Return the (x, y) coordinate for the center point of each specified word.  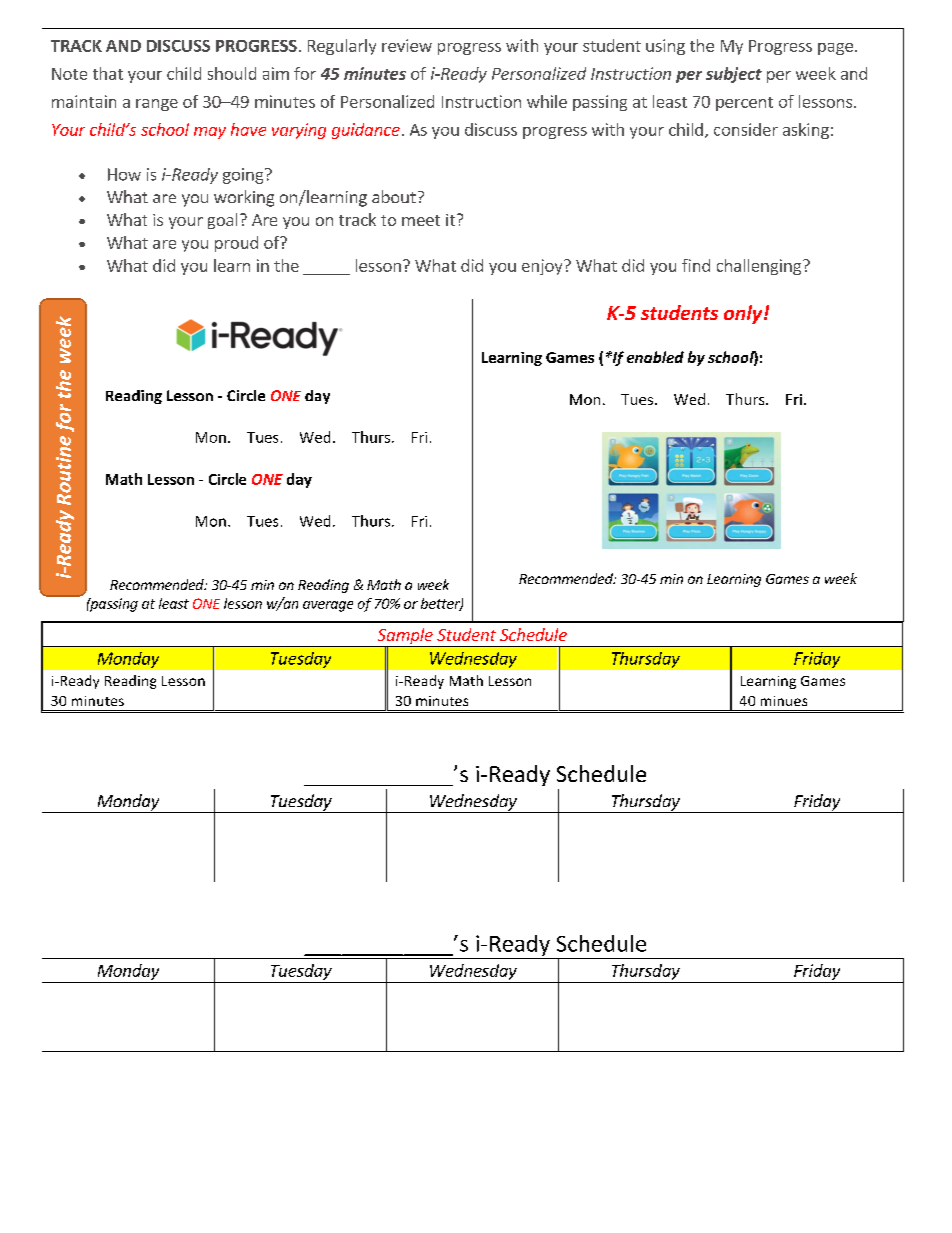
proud (236, 244)
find (696, 265)
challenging (760, 267)
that (108, 73)
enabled (655, 357)
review (407, 45)
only (744, 314)
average (328, 606)
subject (734, 75)
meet (421, 220)
